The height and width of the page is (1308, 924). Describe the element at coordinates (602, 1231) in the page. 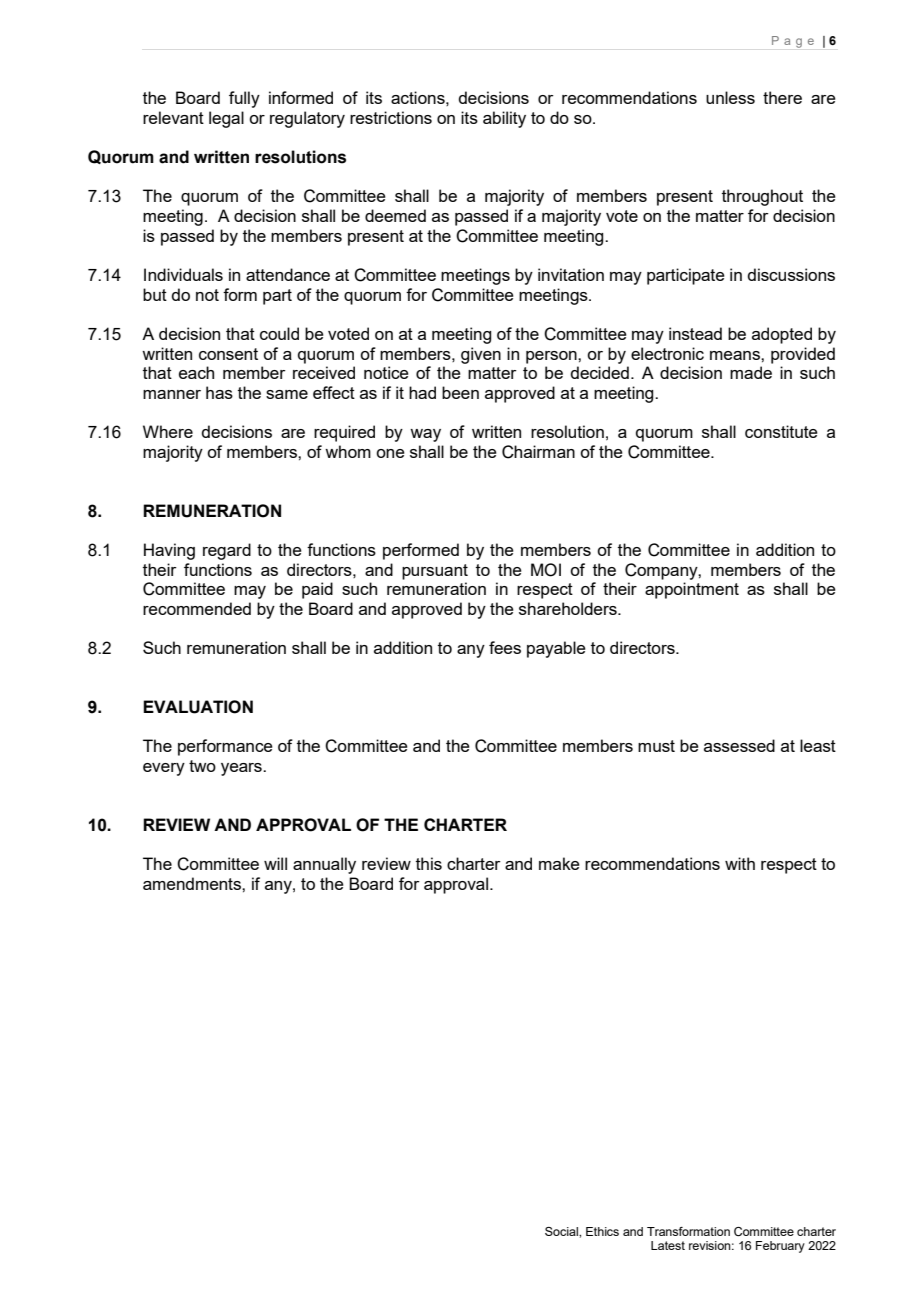

I see `Ethics` at that location.
